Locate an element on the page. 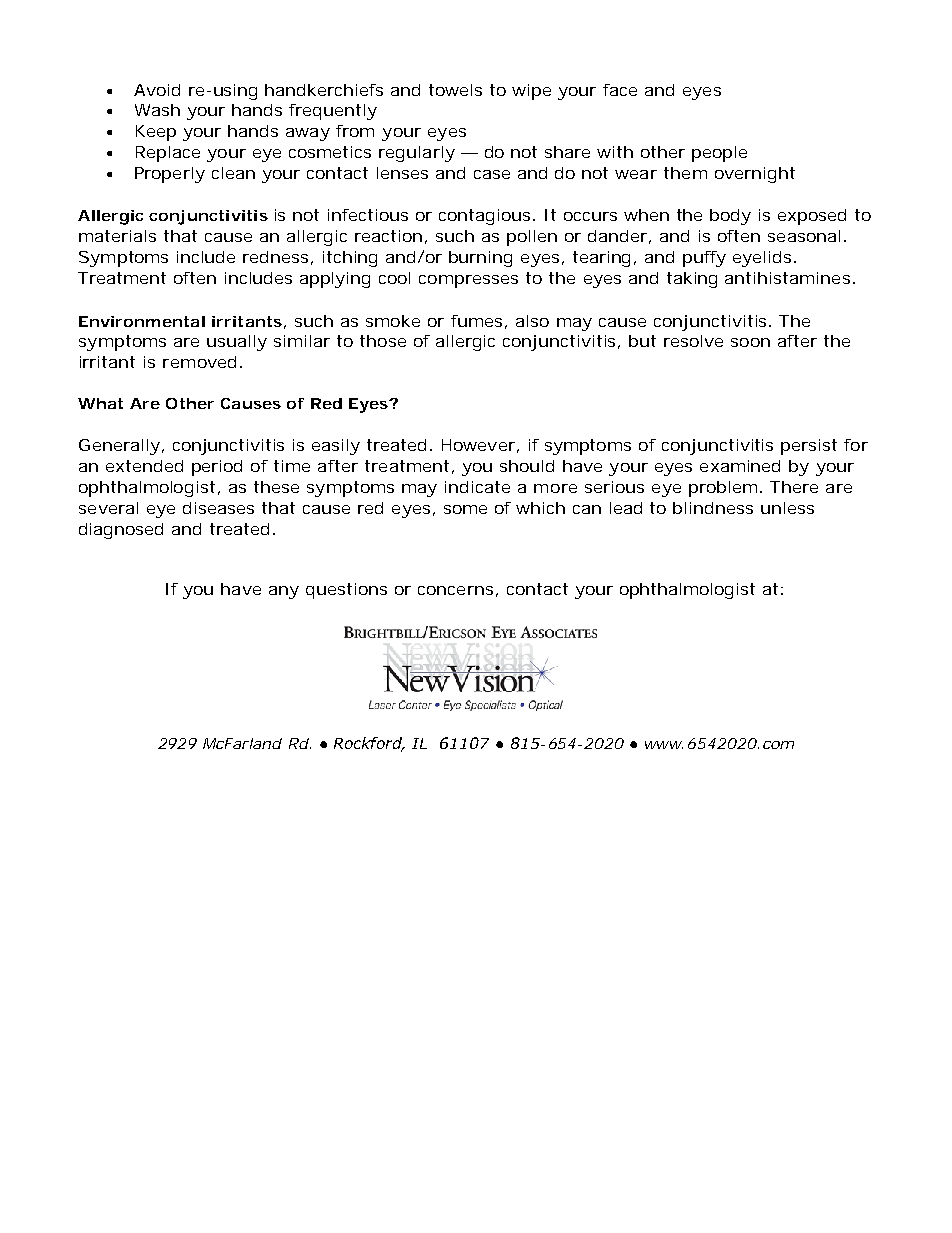 This page has height=1233, width=952. Rockford is located at coordinates (369, 744).
